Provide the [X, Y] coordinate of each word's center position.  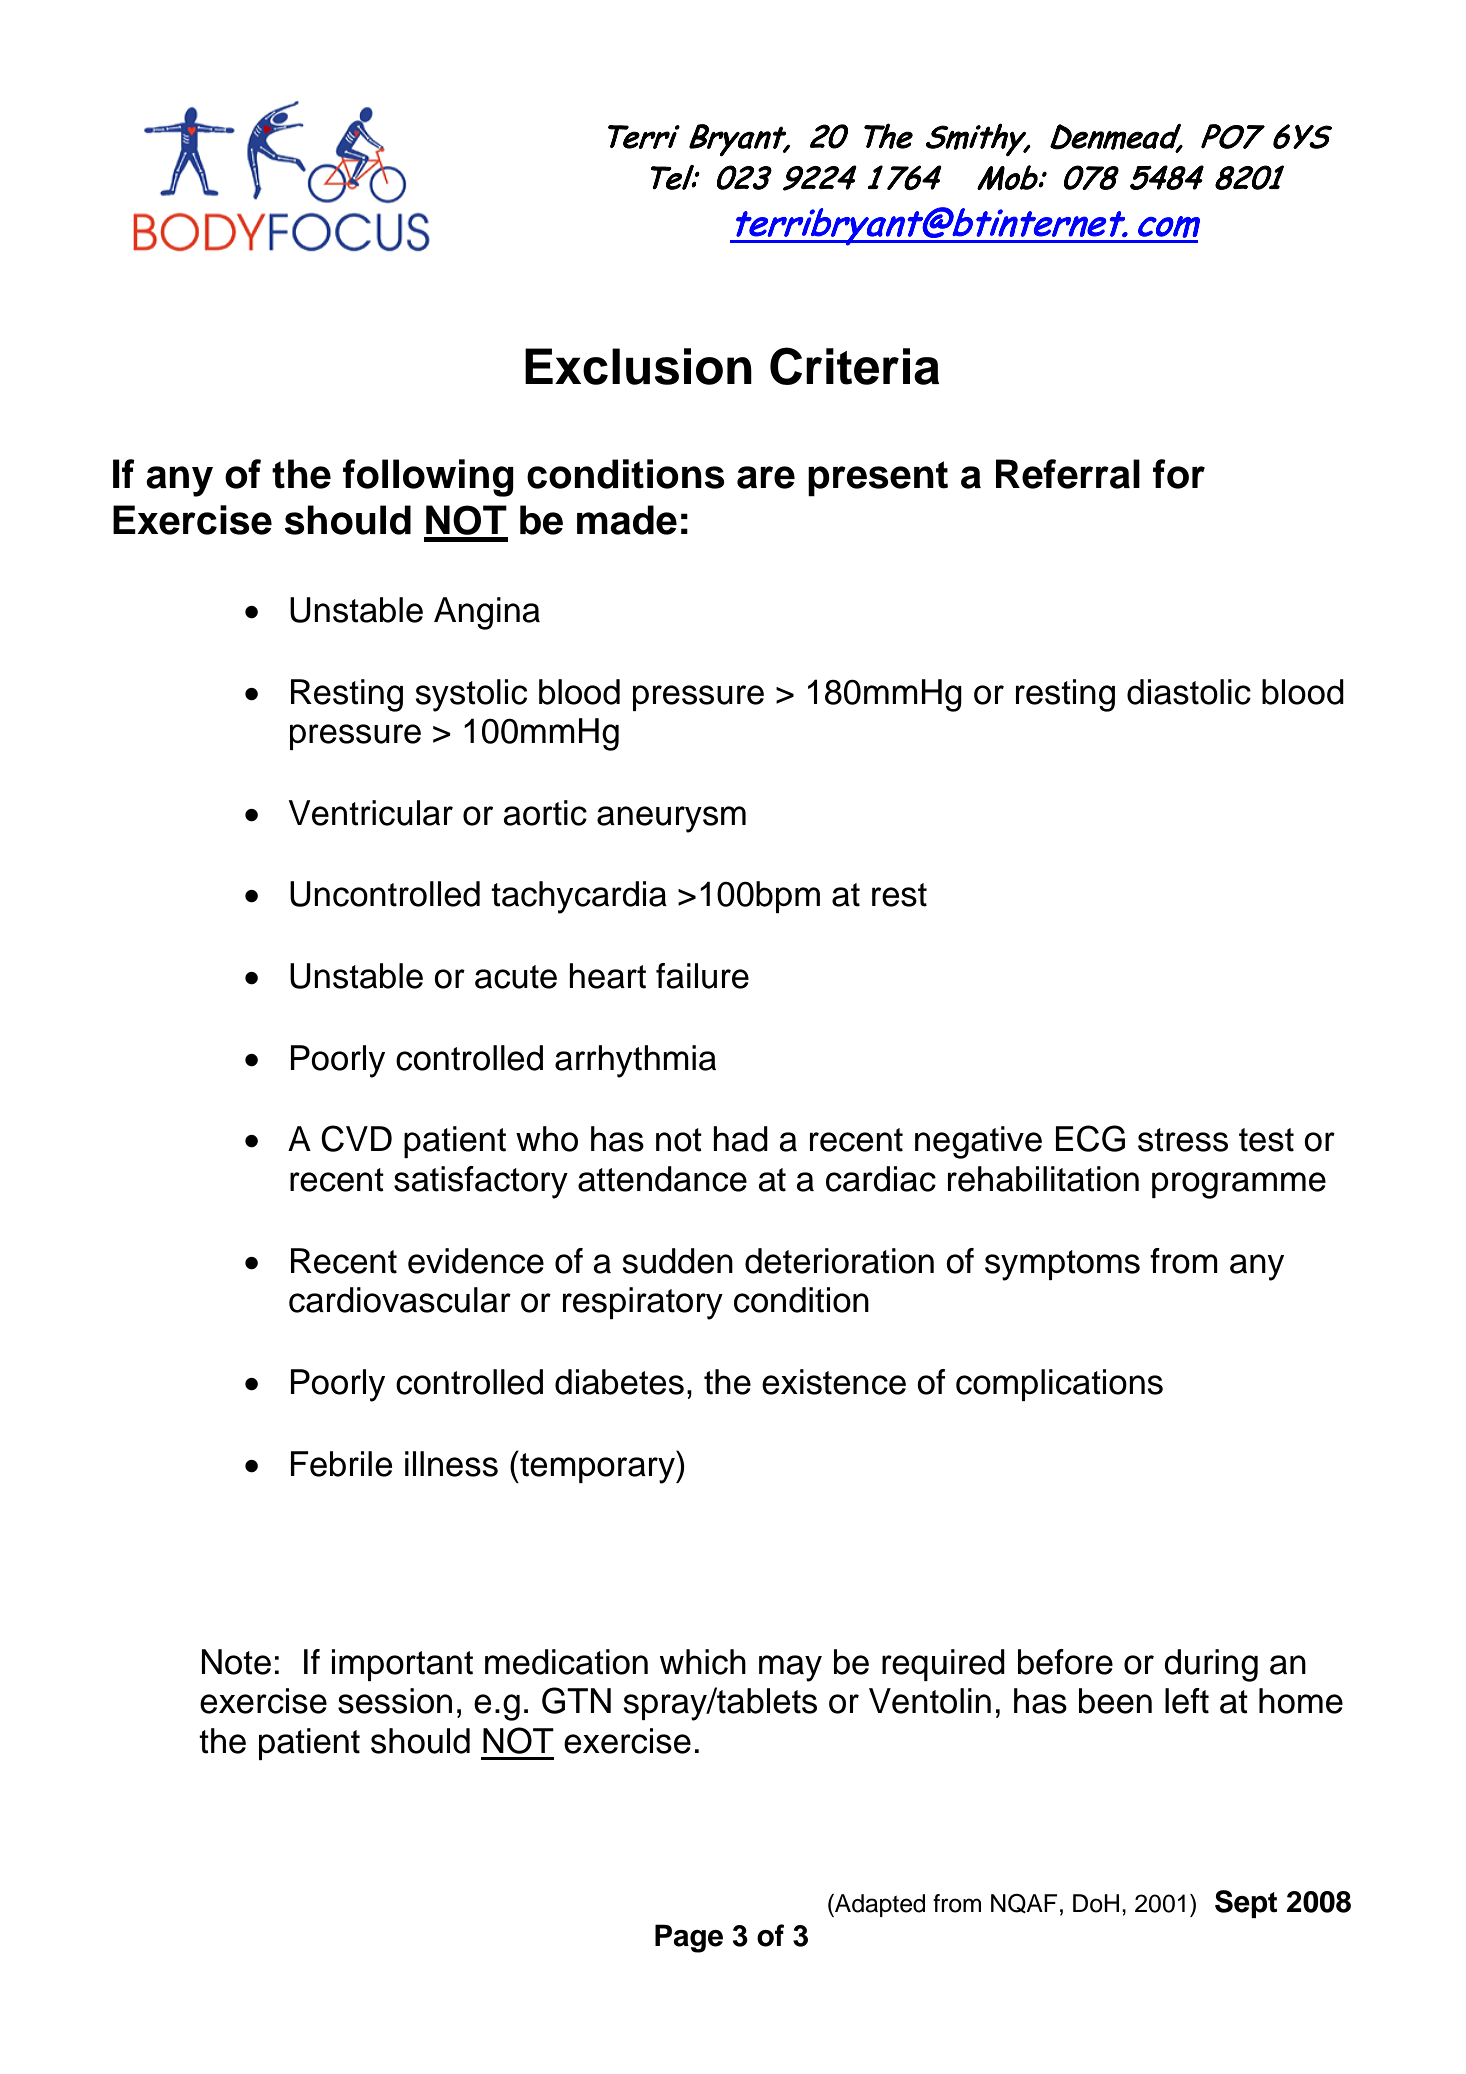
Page [689, 1938]
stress [1183, 1140]
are [766, 477]
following [428, 478]
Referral [1068, 474]
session [395, 1701]
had [740, 1139]
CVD [356, 1138]
